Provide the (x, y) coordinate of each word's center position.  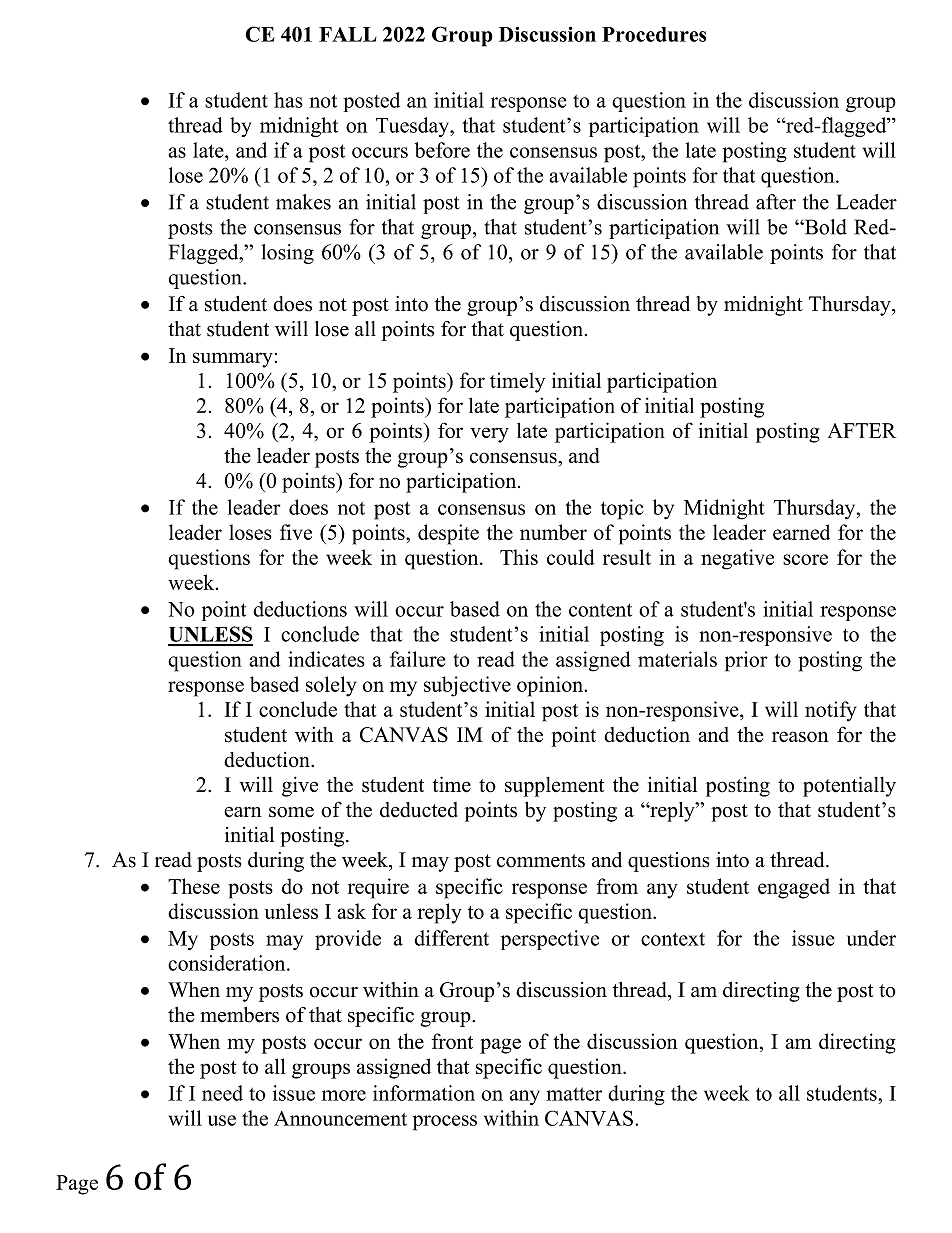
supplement (554, 787)
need (222, 1093)
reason (800, 737)
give (300, 786)
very (489, 435)
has (288, 100)
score (805, 559)
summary (233, 360)
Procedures (654, 34)
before (442, 150)
